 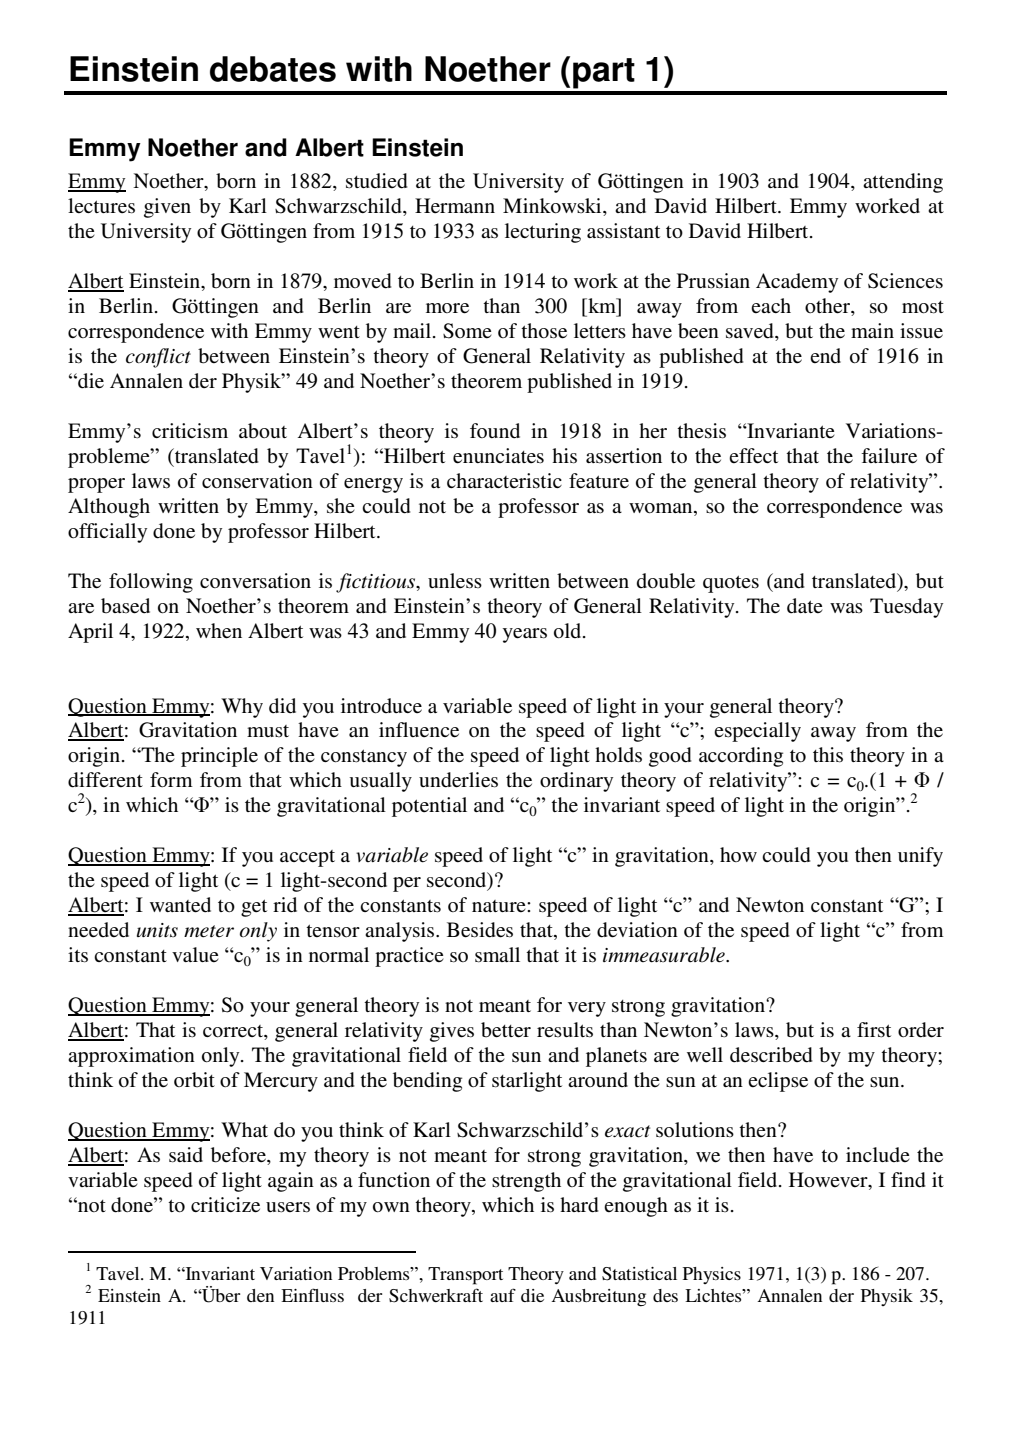 I want to click on wanted, so click(x=180, y=905).
